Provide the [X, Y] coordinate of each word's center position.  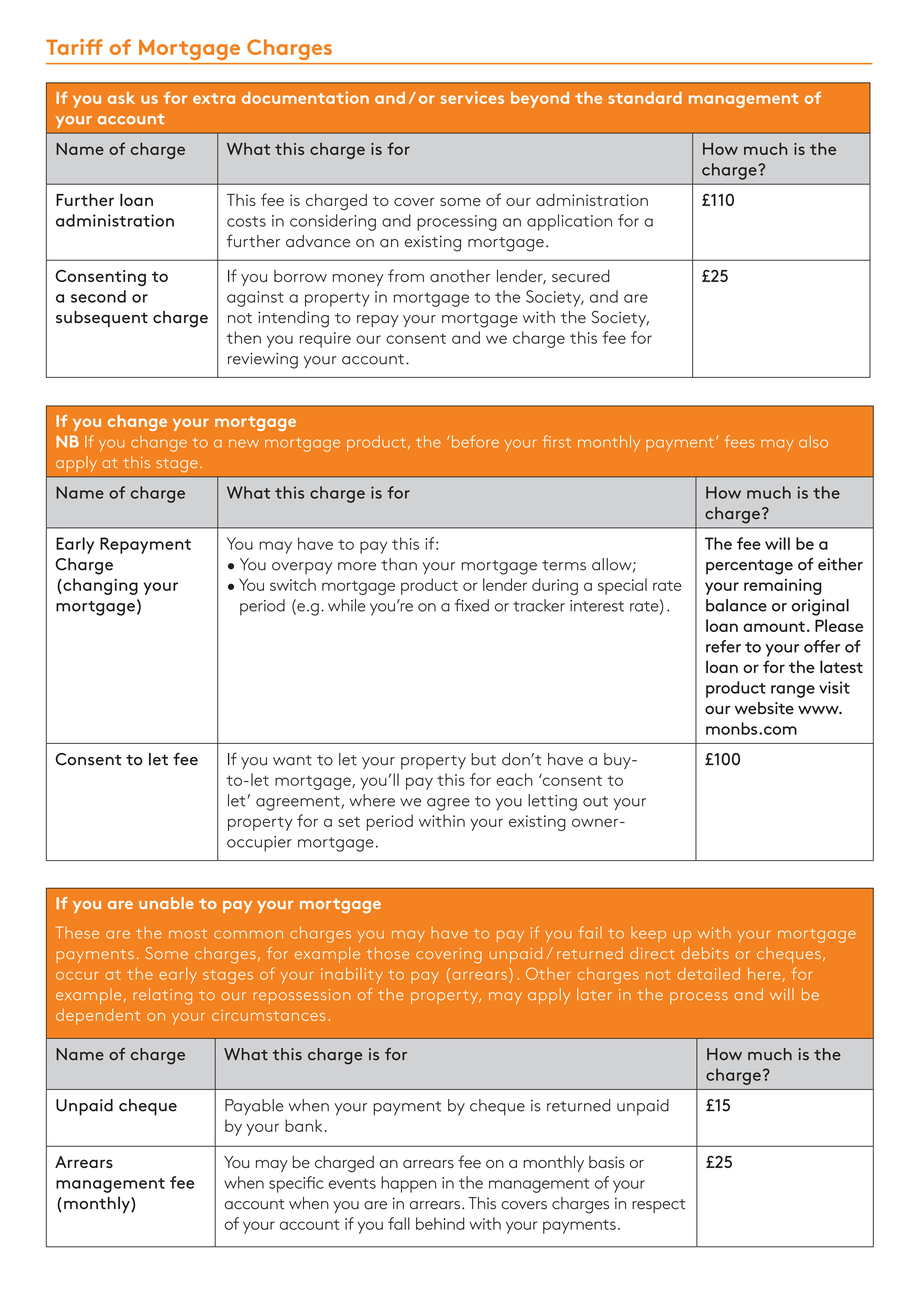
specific [296, 1184]
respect [658, 1206]
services [472, 97]
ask [121, 98]
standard [645, 97]
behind [440, 1223]
